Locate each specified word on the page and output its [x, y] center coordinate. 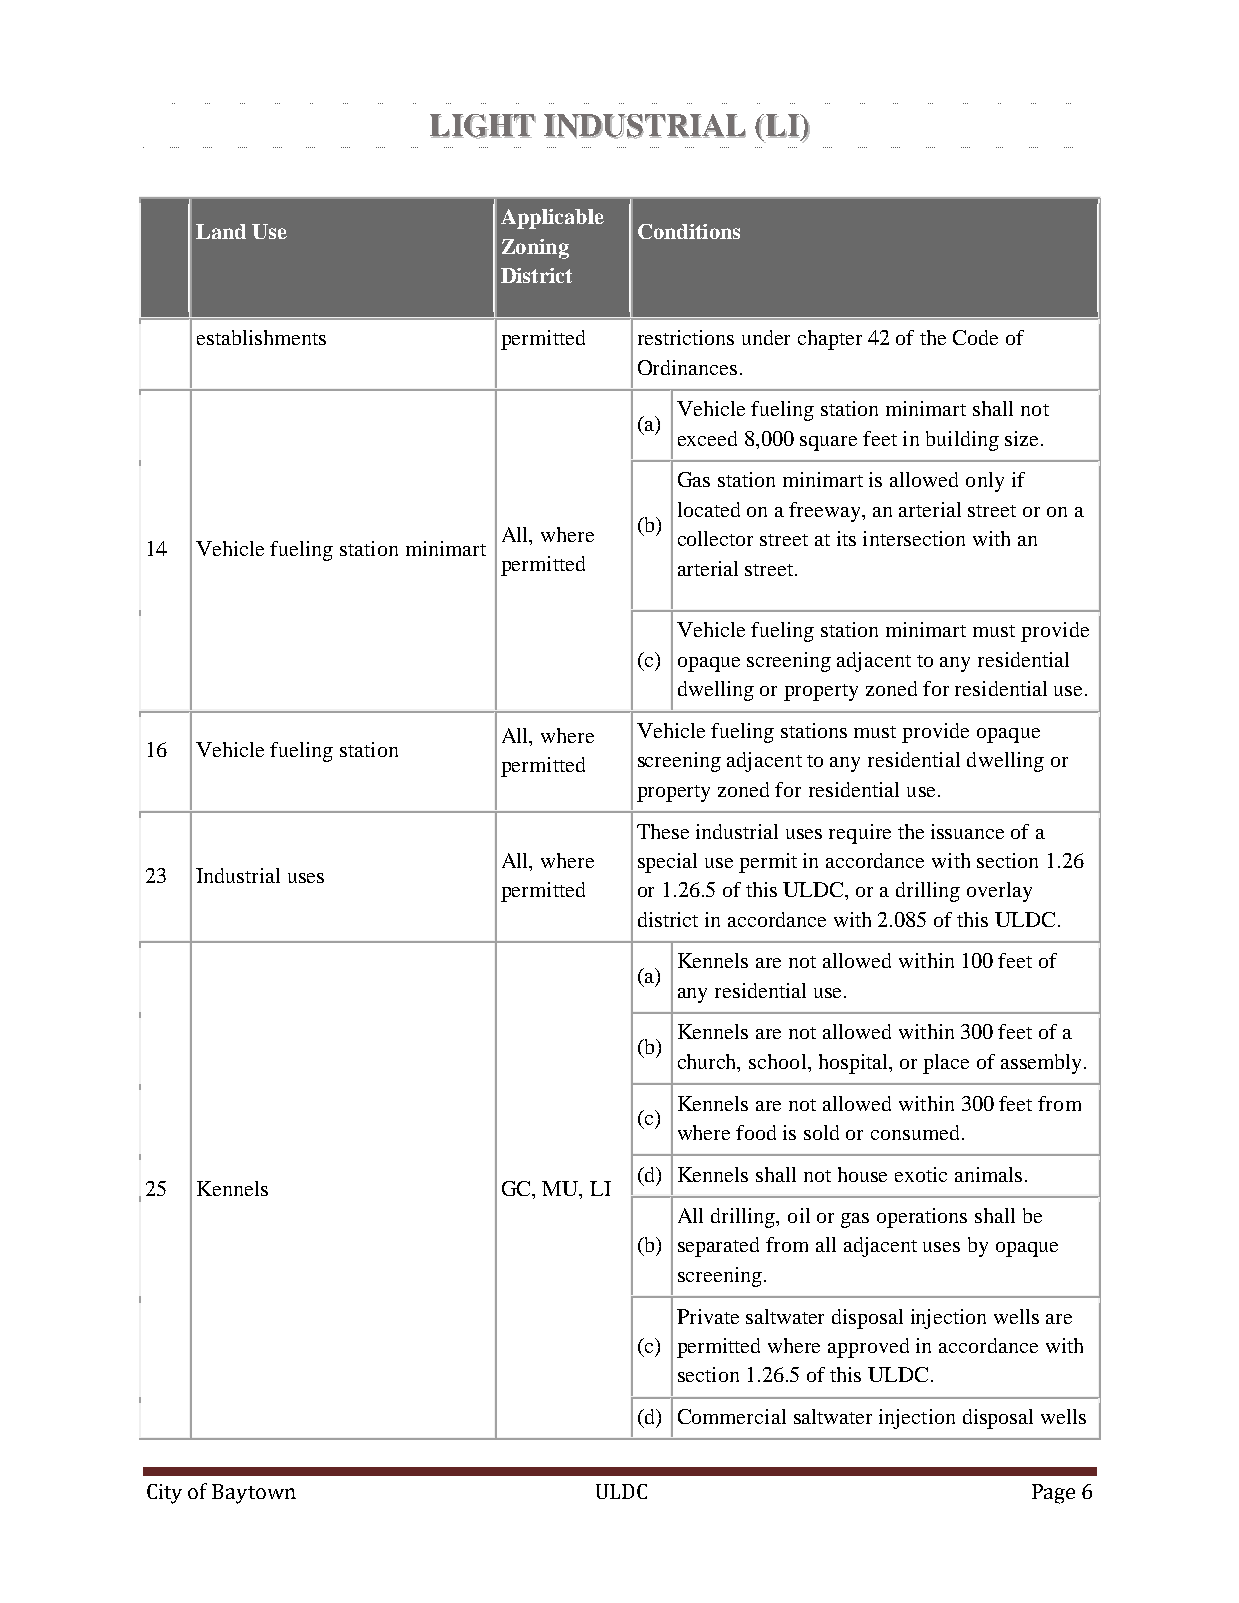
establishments [261, 337]
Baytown [254, 1494]
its [846, 538]
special [667, 863]
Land [221, 231]
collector [715, 538]
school [779, 1061]
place [946, 1064]
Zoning [535, 249]
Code [975, 337]
